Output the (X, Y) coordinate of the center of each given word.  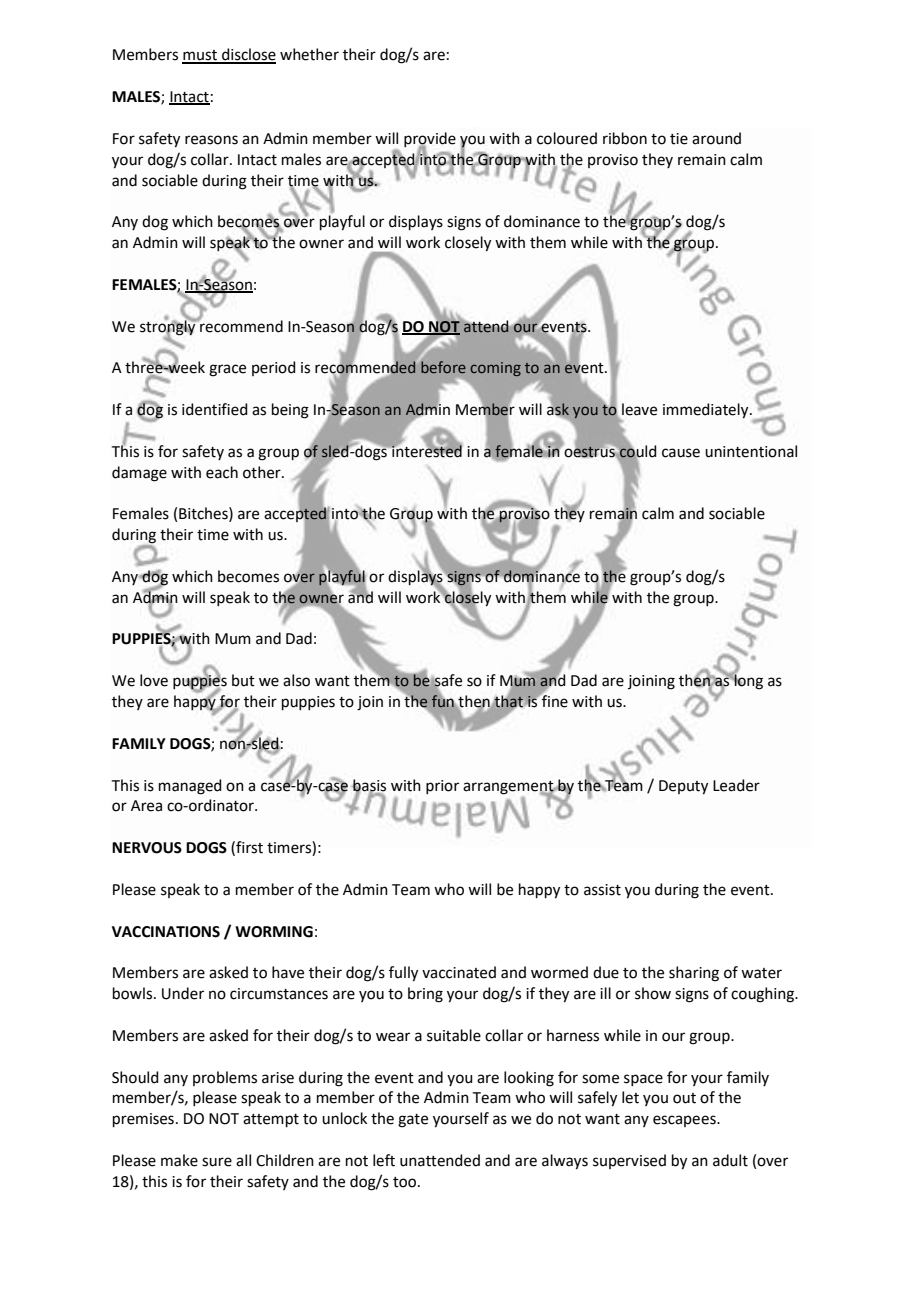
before (442, 366)
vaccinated (459, 972)
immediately (707, 411)
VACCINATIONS (166, 932)
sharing (694, 974)
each (222, 472)
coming (495, 369)
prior (442, 787)
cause (681, 453)
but (243, 680)
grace (227, 370)
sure (217, 1162)
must (201, 56)
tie (679, 139)
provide (430, 140)
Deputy (683, 787)
